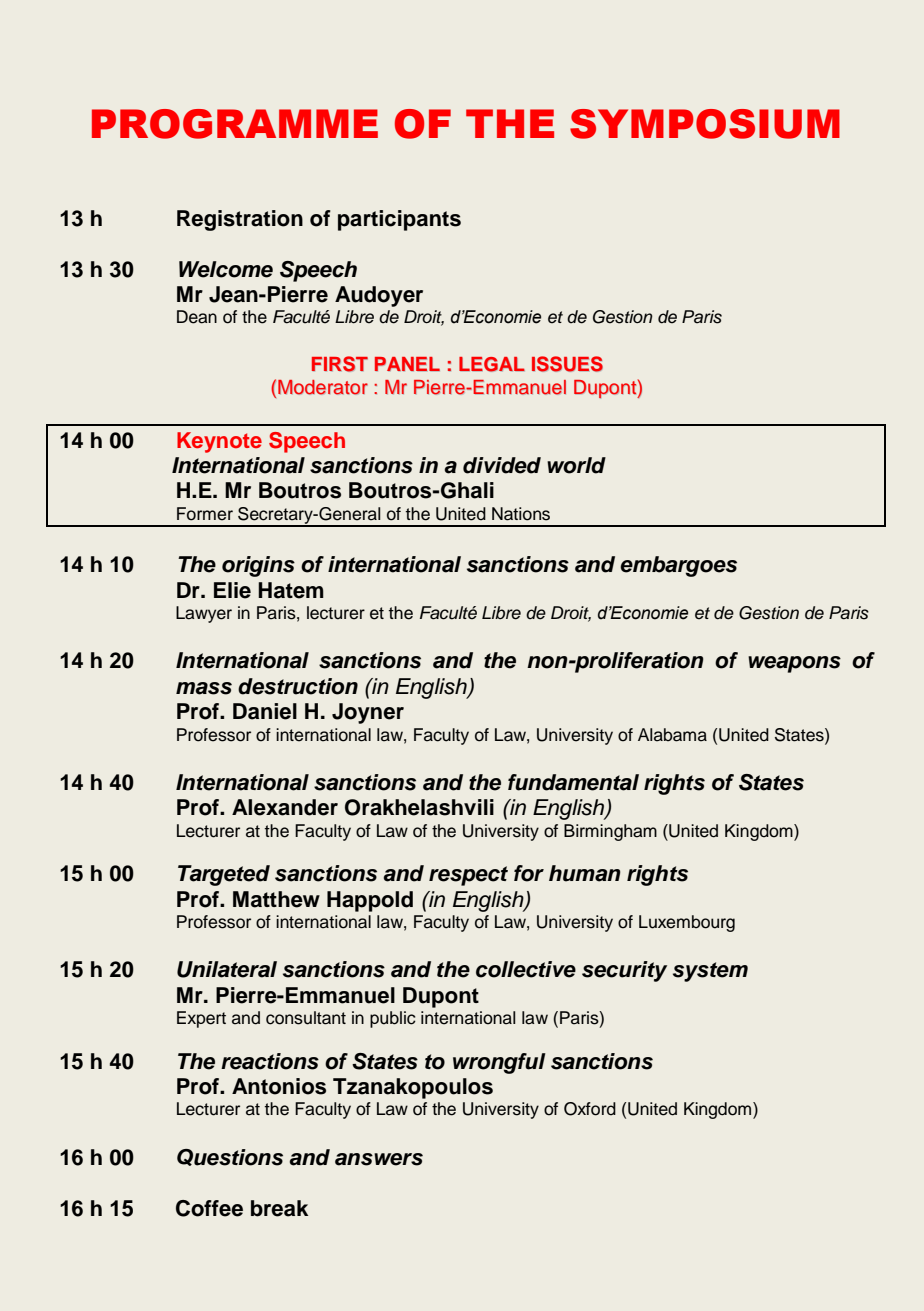 This screenshot has height=1311, width=924. What do you see at coordinates (205, 514) in the screenshot?
I see `Former` at bounding box center [205, 514].
